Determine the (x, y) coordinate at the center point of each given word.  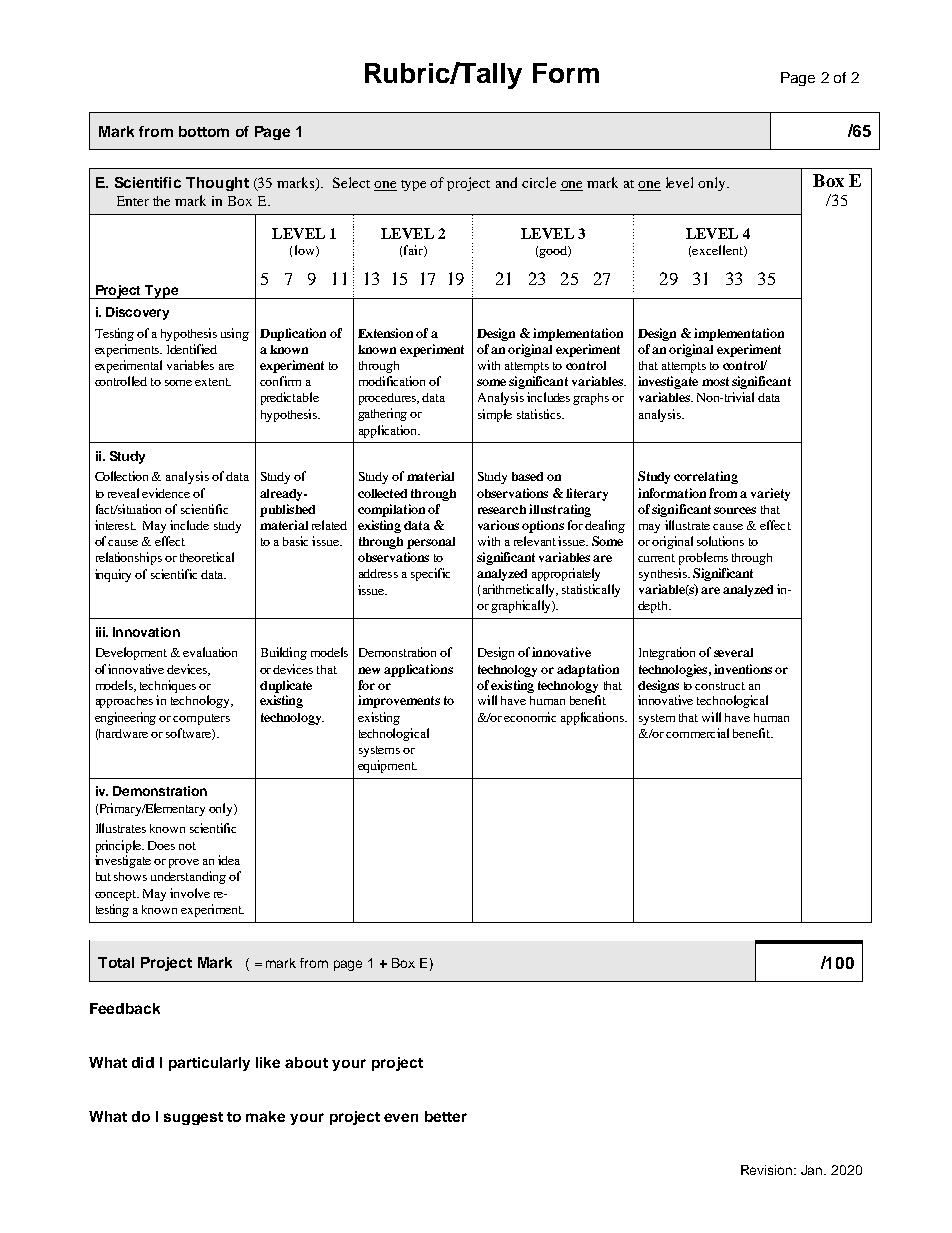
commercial (697, 733)
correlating (706, 477)
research (502, 509)
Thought (217, 184)
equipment (387, 766)
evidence (166, 493)
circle (539, 182)
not (187, 846)
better (446, 1116)
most (715, 381)
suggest (193, 1118)
